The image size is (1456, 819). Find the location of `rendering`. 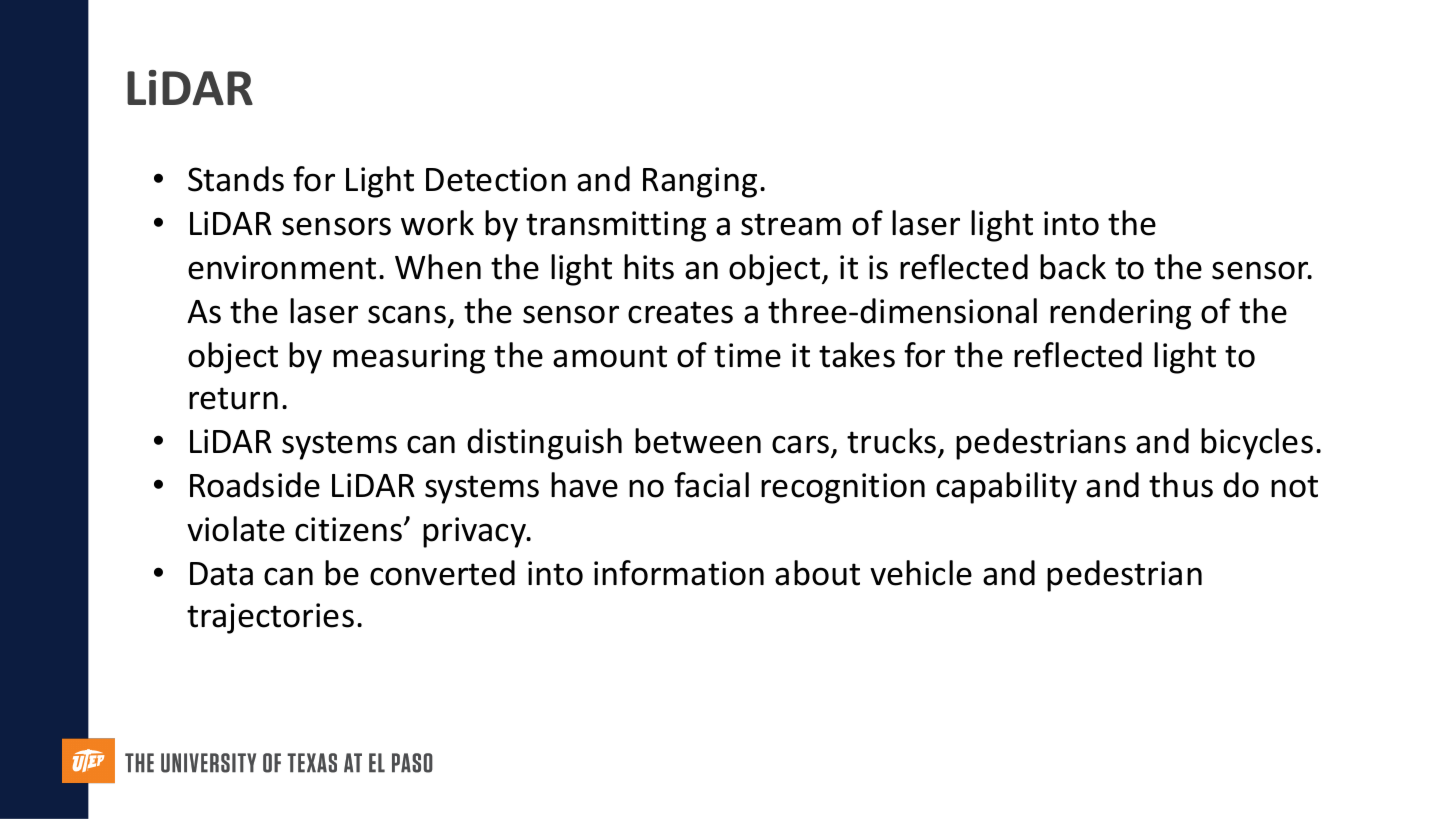

rendering is located at coordinates (1120, 314).
